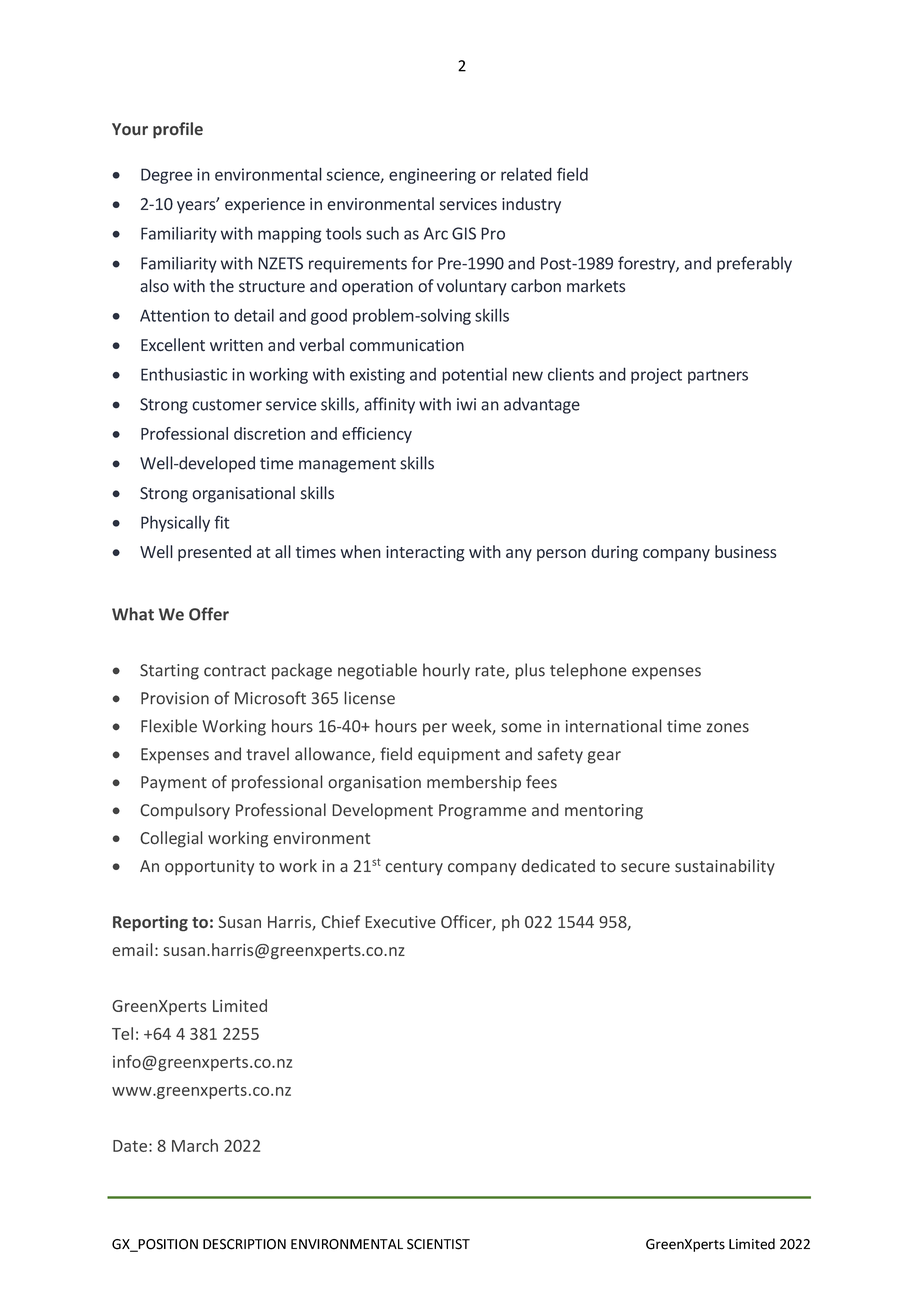 The height and width of the screenshot is (1308, 924). What do you see at coordinates (244, 1244) in the screenshot?
I see `DESCRIPTION` at bounding box center [244, 1244].
